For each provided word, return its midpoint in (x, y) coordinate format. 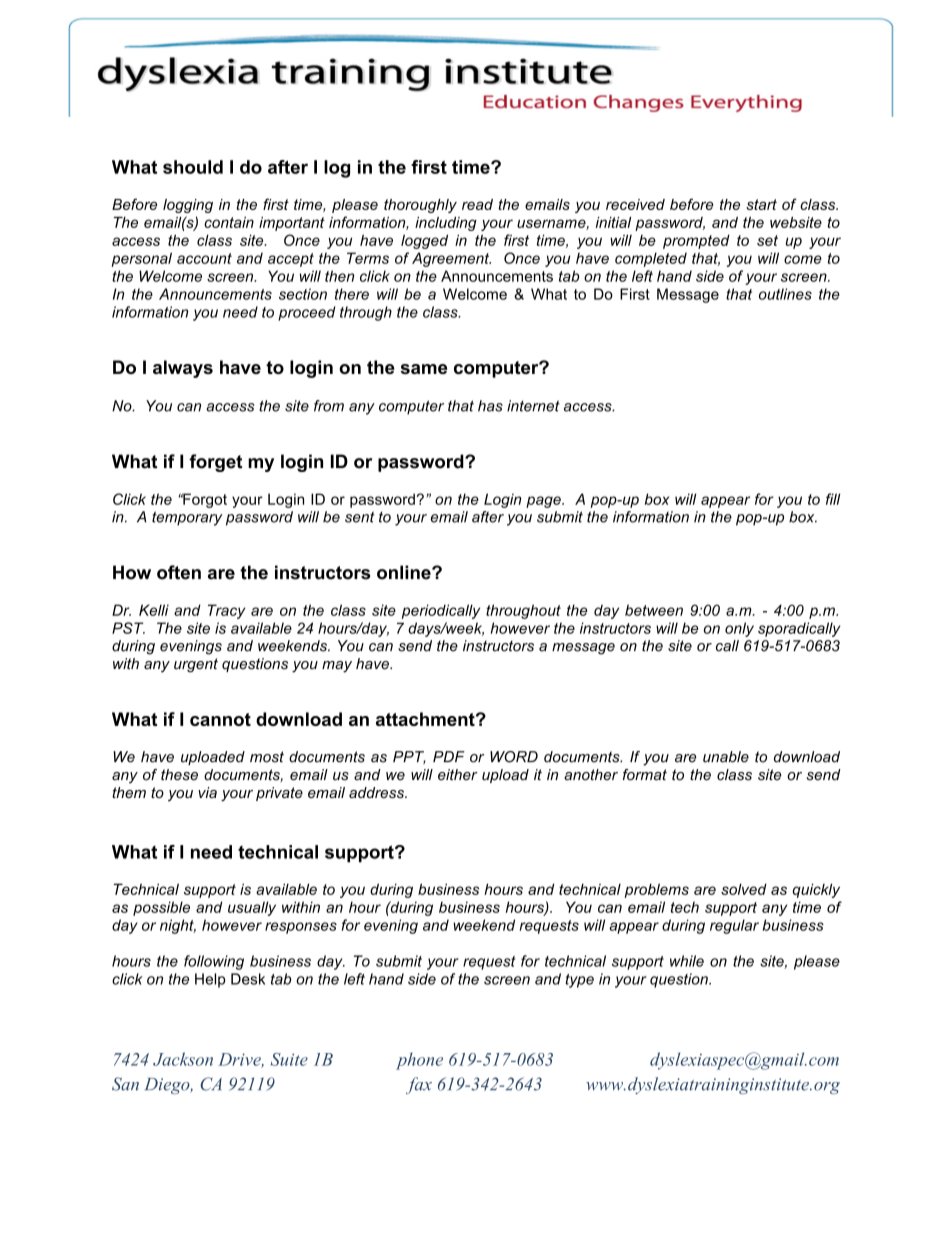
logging (188, 206)
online (405, 572)
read (477, 204)
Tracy (226, 611)
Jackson (183, 1059)
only (739, 629)
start (761, 204)
